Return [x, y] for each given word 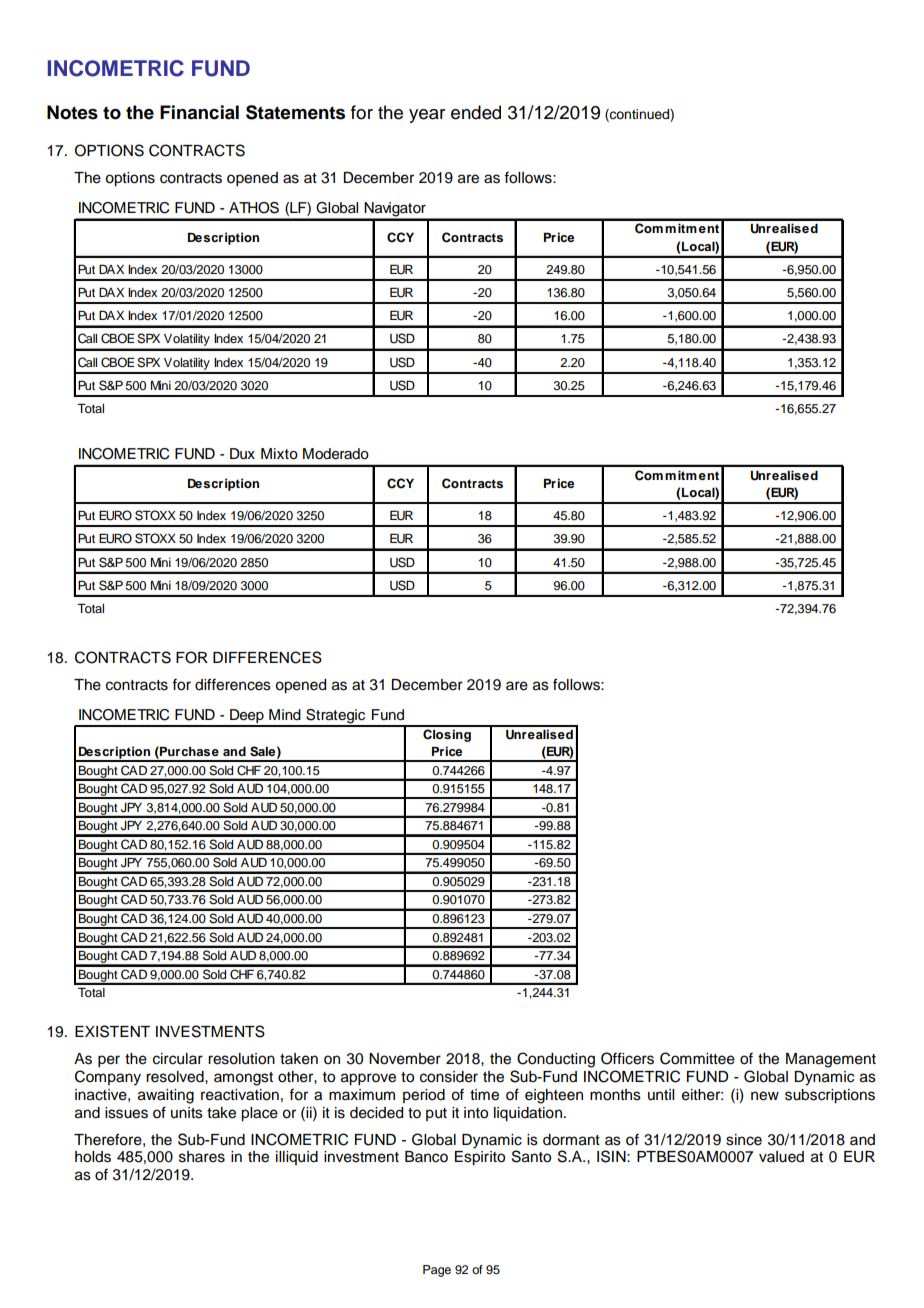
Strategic [336, 717]
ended [476, 112]
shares [202, 1157]
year [427, 116]
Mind [285, 715]
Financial [199, 112]
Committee [697, 1058]
